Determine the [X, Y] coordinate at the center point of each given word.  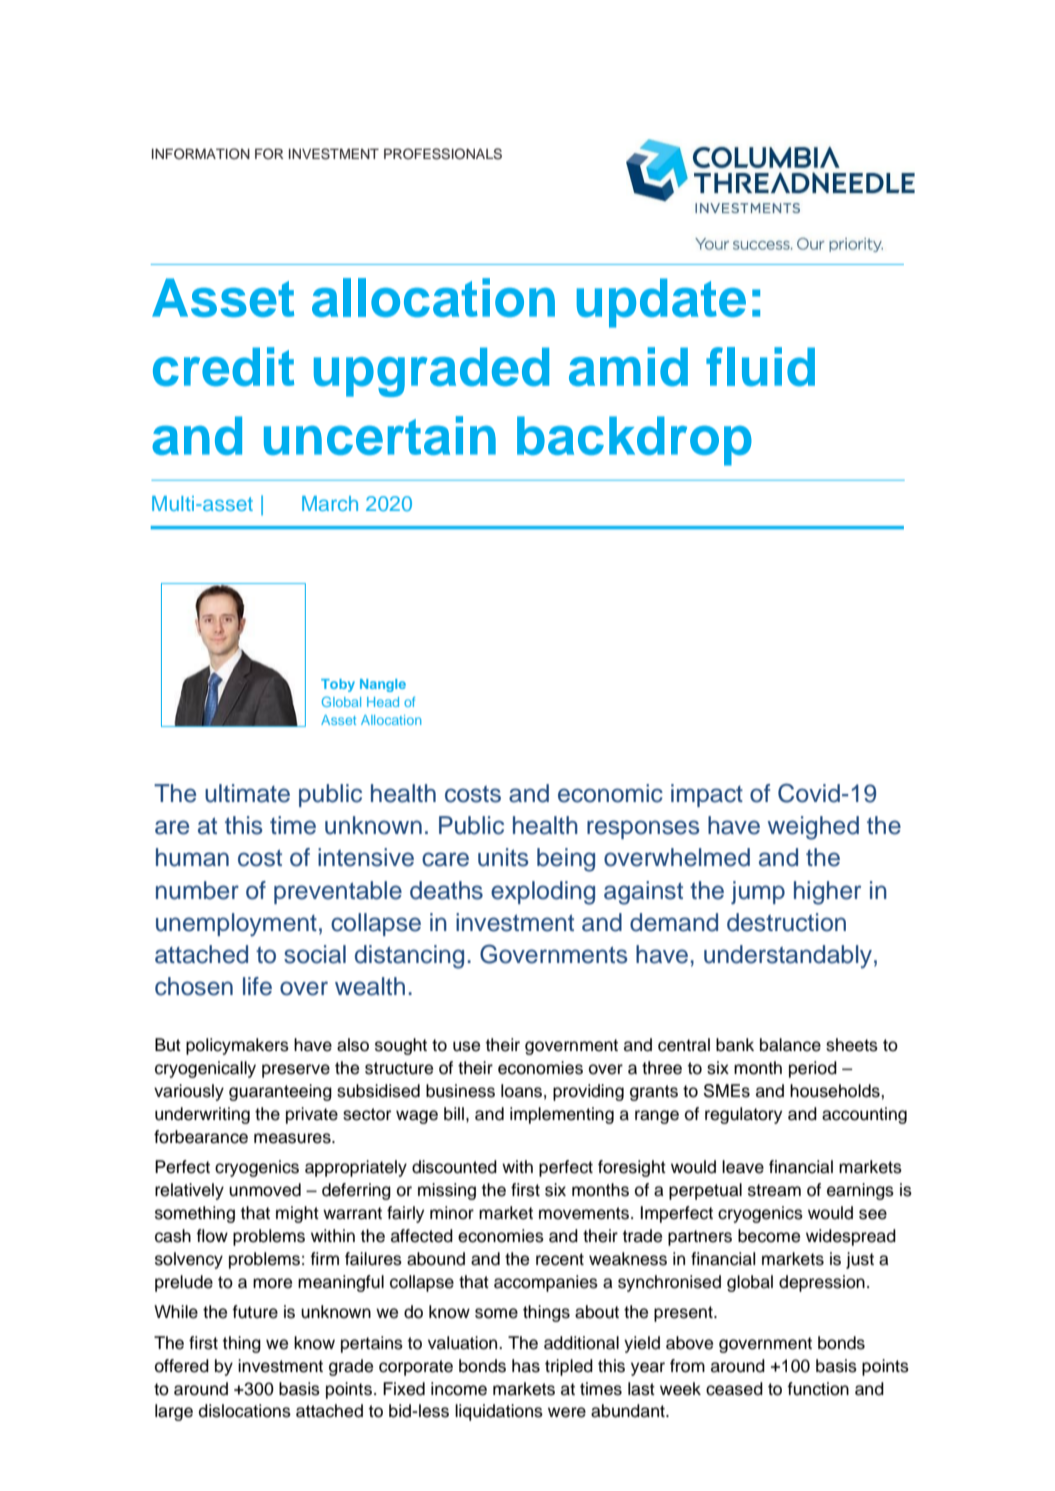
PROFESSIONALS [443, 154]
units [503, 857]
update [661, 303]
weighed [813, 828]
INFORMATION [201, 154]
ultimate [247, 793]
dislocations [245, 1411]
